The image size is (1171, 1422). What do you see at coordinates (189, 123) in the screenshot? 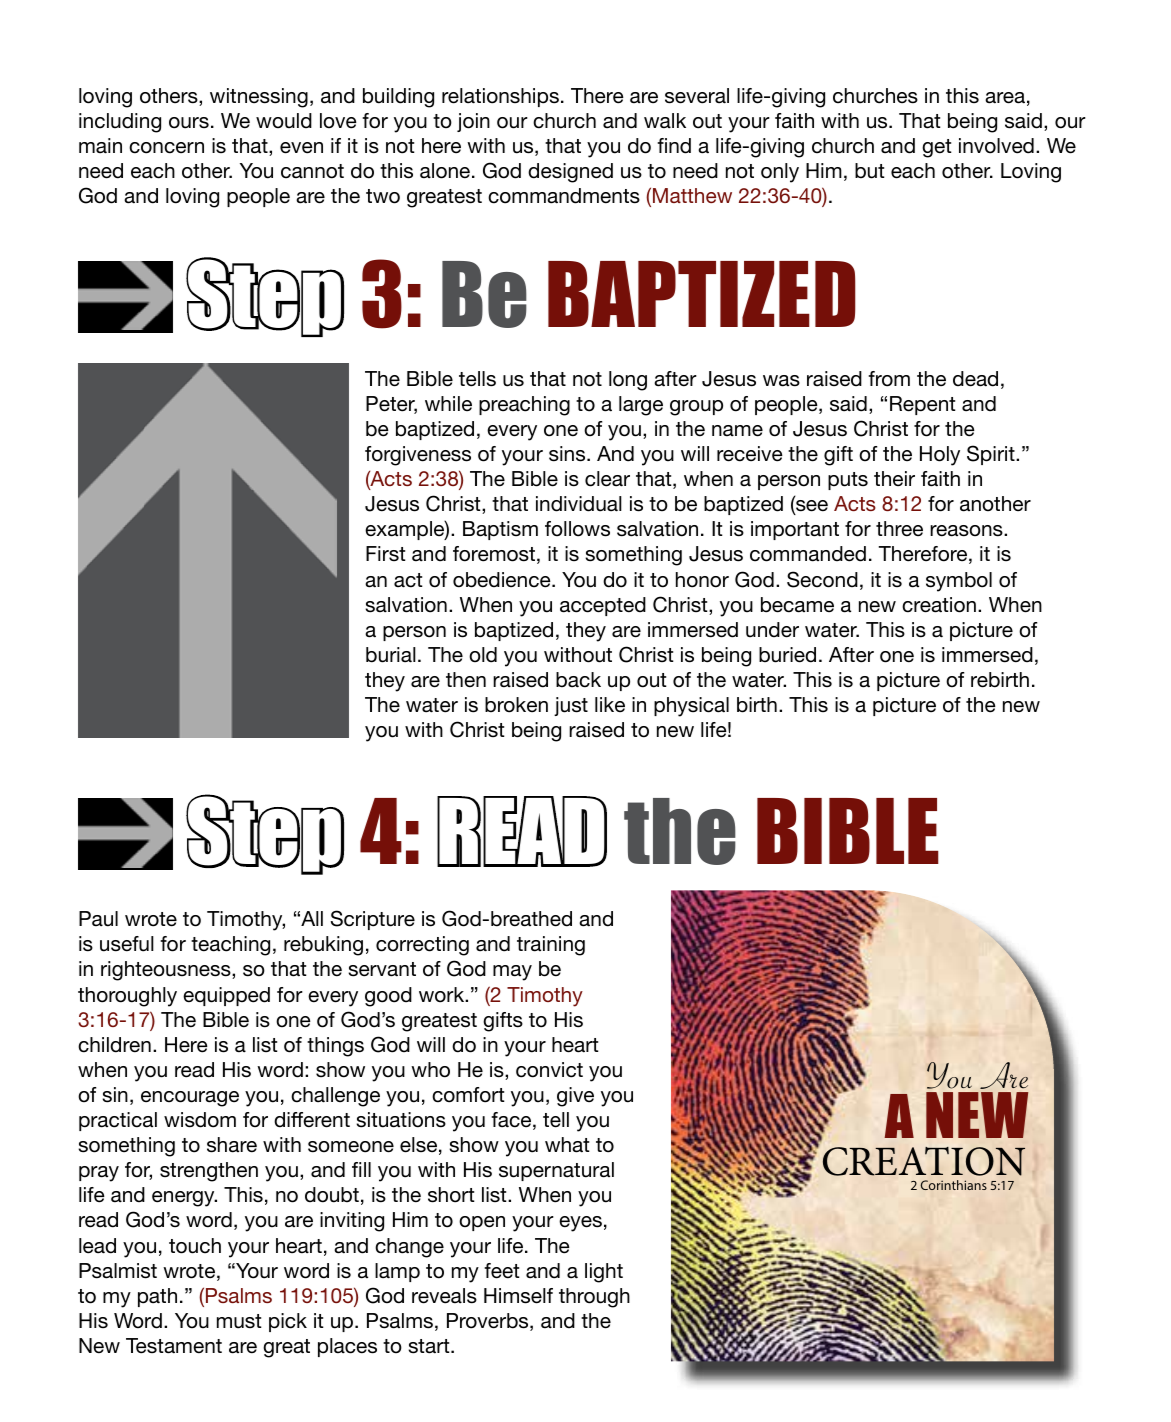
I see `ours` at bounding box center [189, 123].
